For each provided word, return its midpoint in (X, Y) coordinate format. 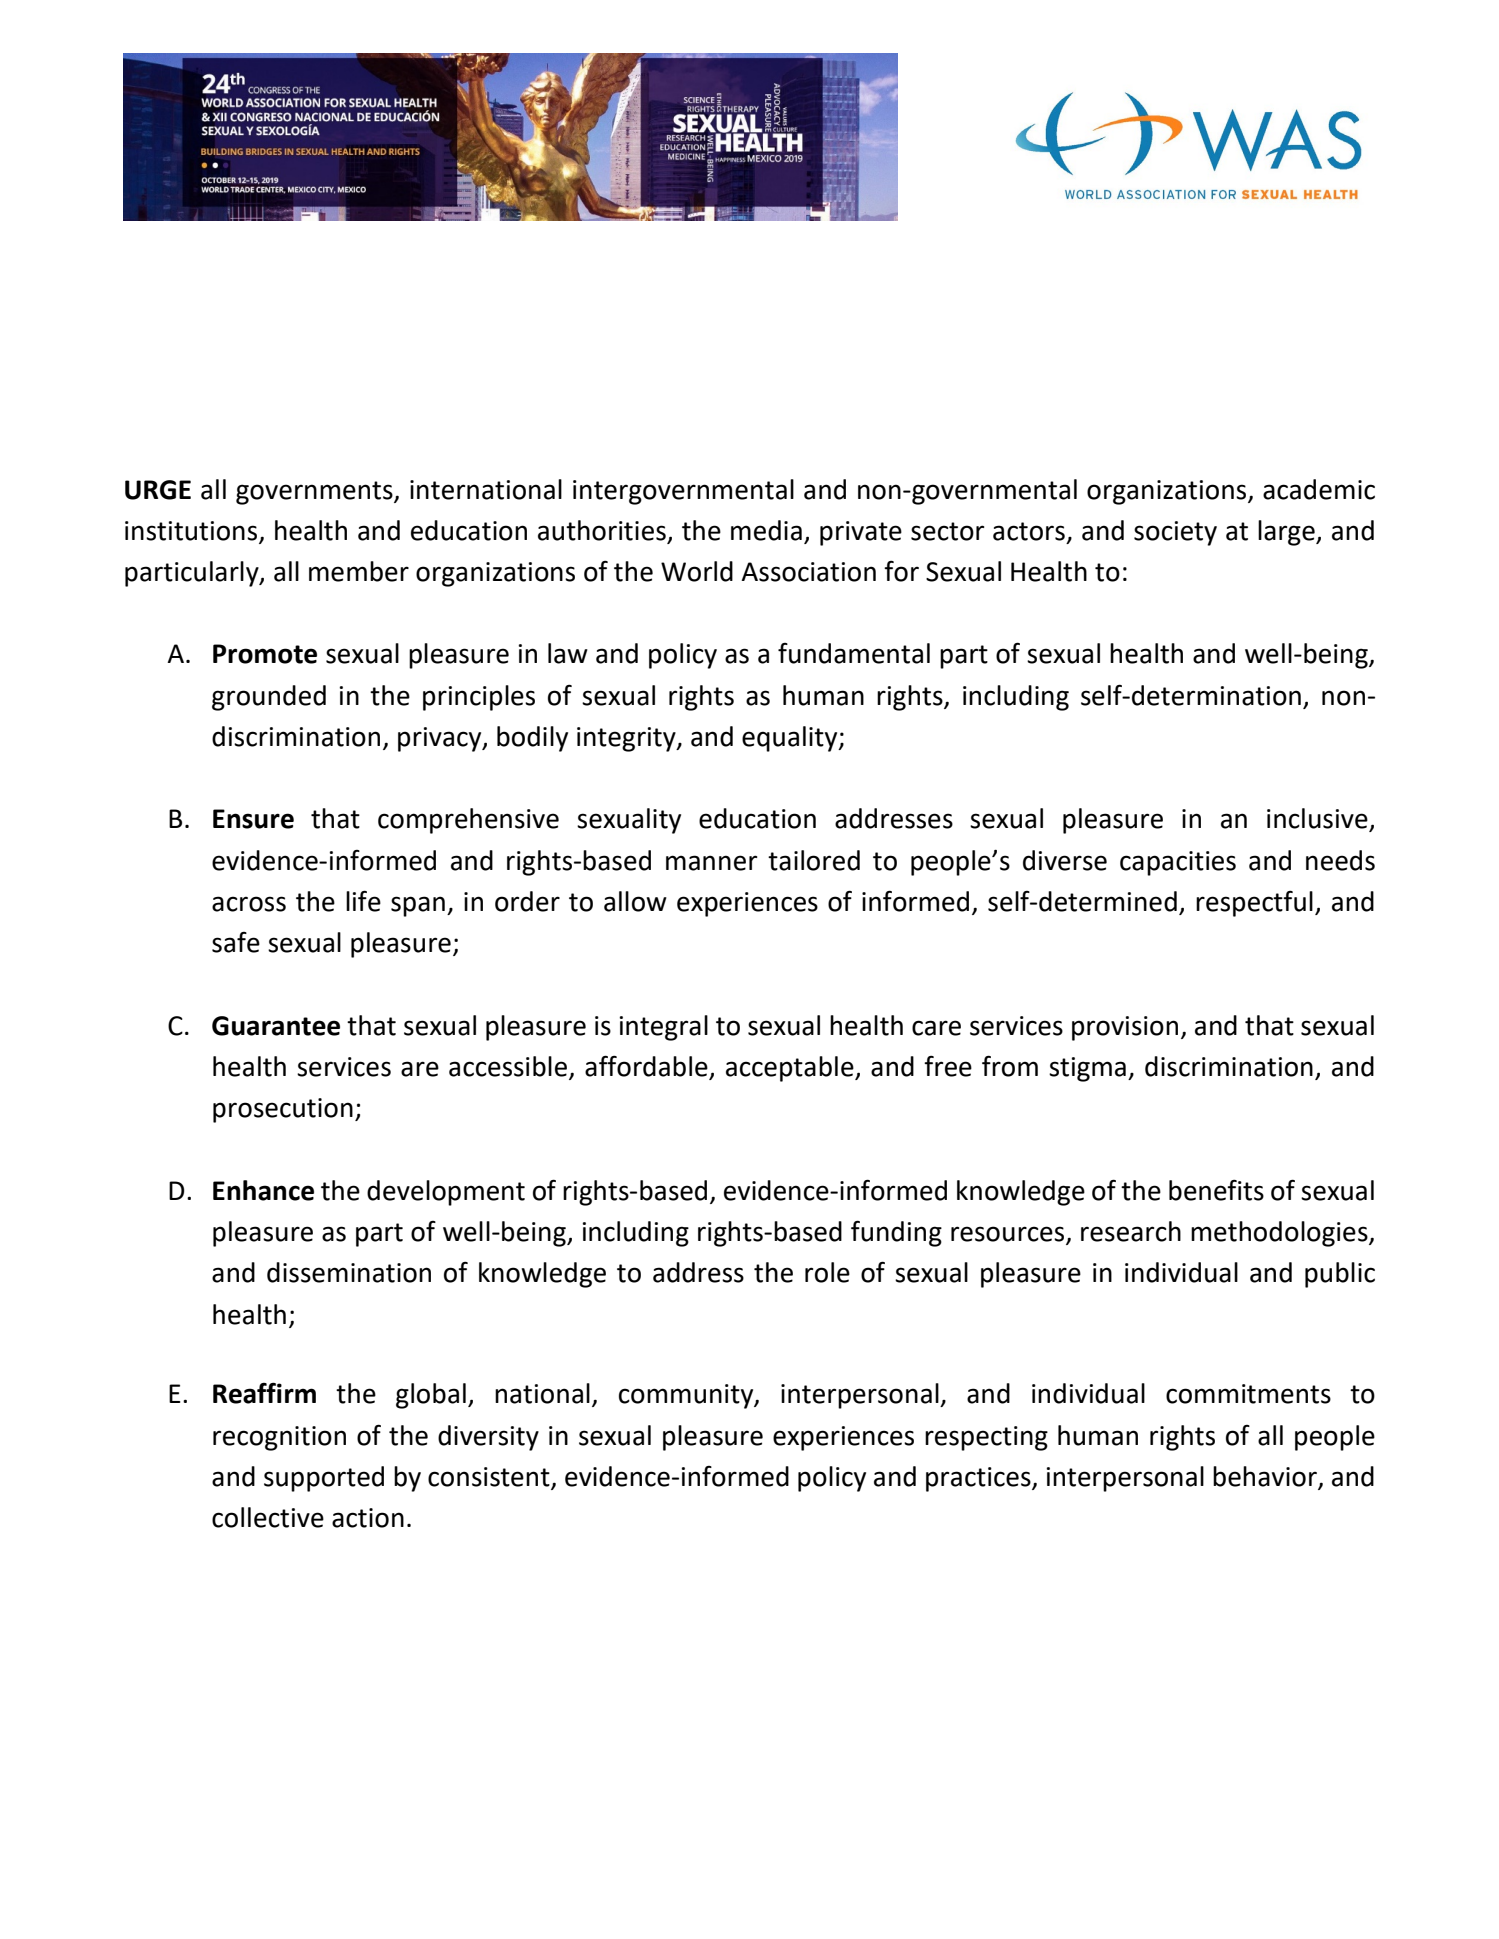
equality (791, 739)
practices (979, 1479)
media (766, 530)
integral (664, 1028)
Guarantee (276, 1026)
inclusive (1318, 819)
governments (315, 493)
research (1131, 1231)
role (827, 1272)
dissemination (349, 1272)
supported (324, 1479)
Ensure (253, 819)
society (1175, 533)
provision (1125, 1028)
